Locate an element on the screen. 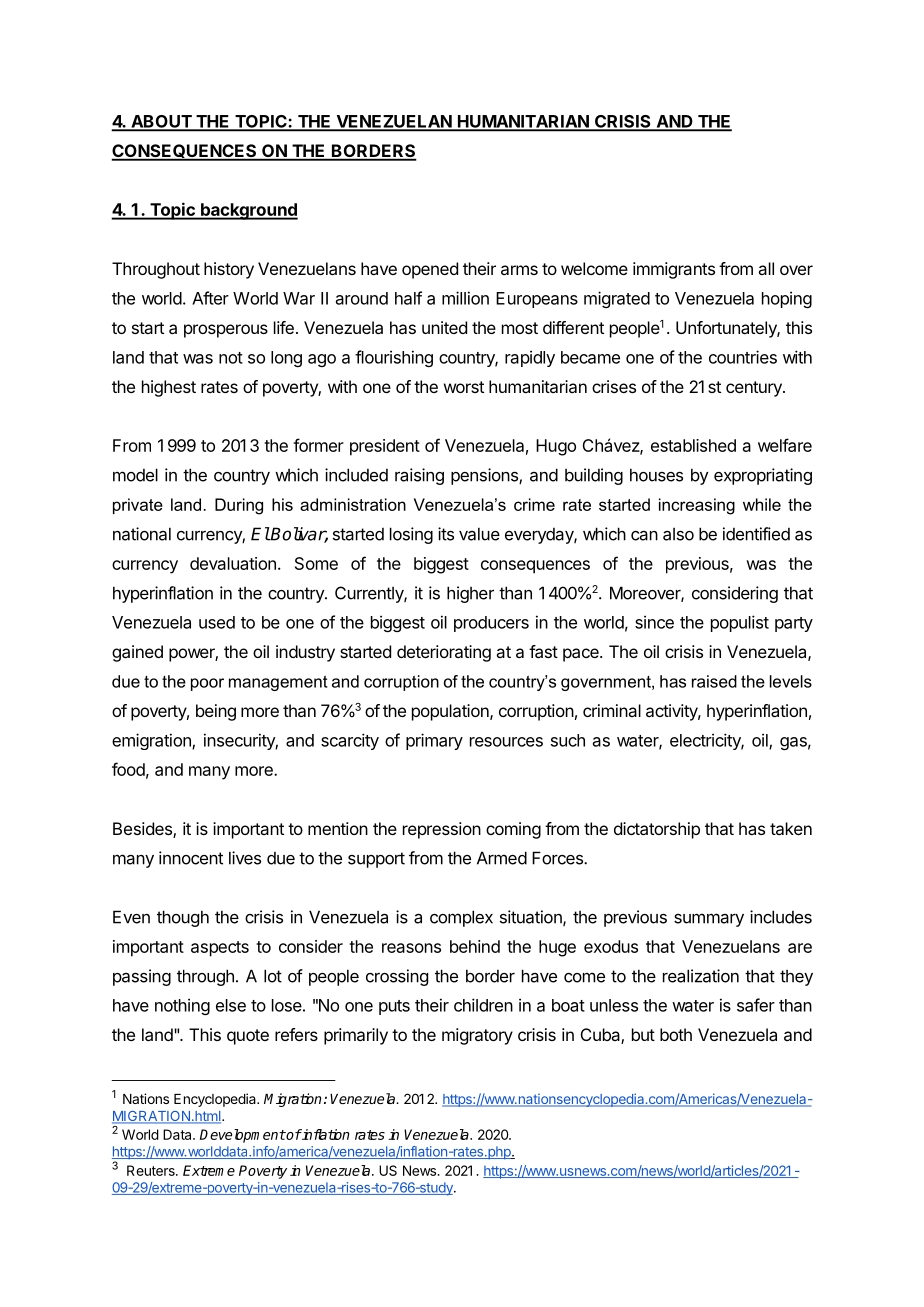 The width and height of the screenshot is (924, 1307). migratory is located at coordinates (477, 1036).
